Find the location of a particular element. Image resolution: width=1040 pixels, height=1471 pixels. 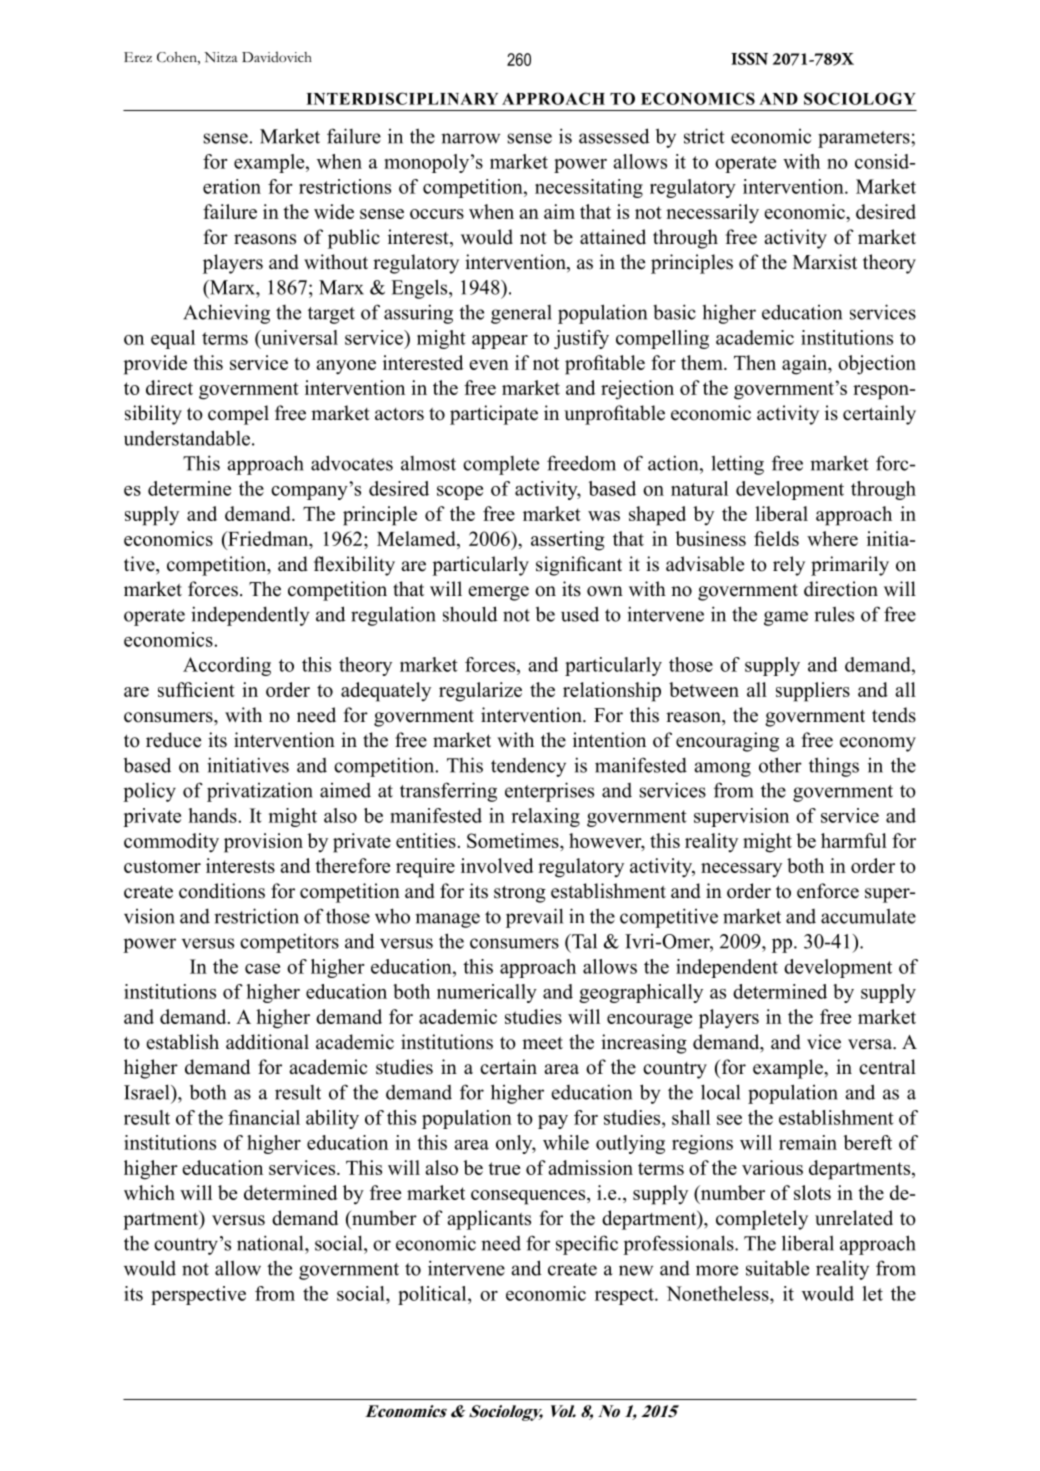

necessary is located at coordinates (741, 870).
